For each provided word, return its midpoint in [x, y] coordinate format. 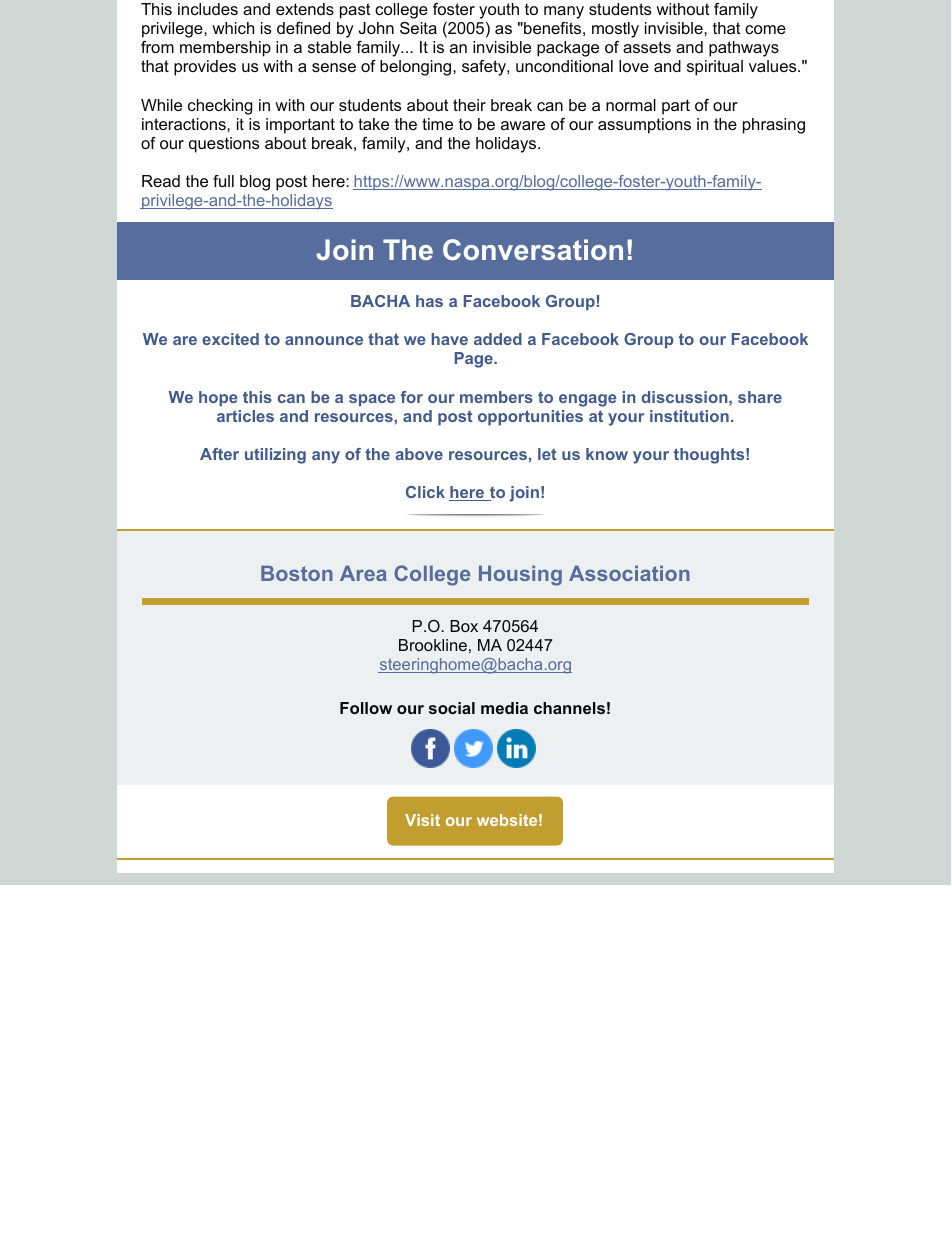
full [223, 181]
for [412, 397]
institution [689, 416]
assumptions [644, 126]
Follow [366, 708]
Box [464, 626]
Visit [422, 820]
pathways [744, 49]
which [233, 28]
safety [485, 68]
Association [629, 573]
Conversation [533, 249]
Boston [297, 573]
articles [245, 416]
